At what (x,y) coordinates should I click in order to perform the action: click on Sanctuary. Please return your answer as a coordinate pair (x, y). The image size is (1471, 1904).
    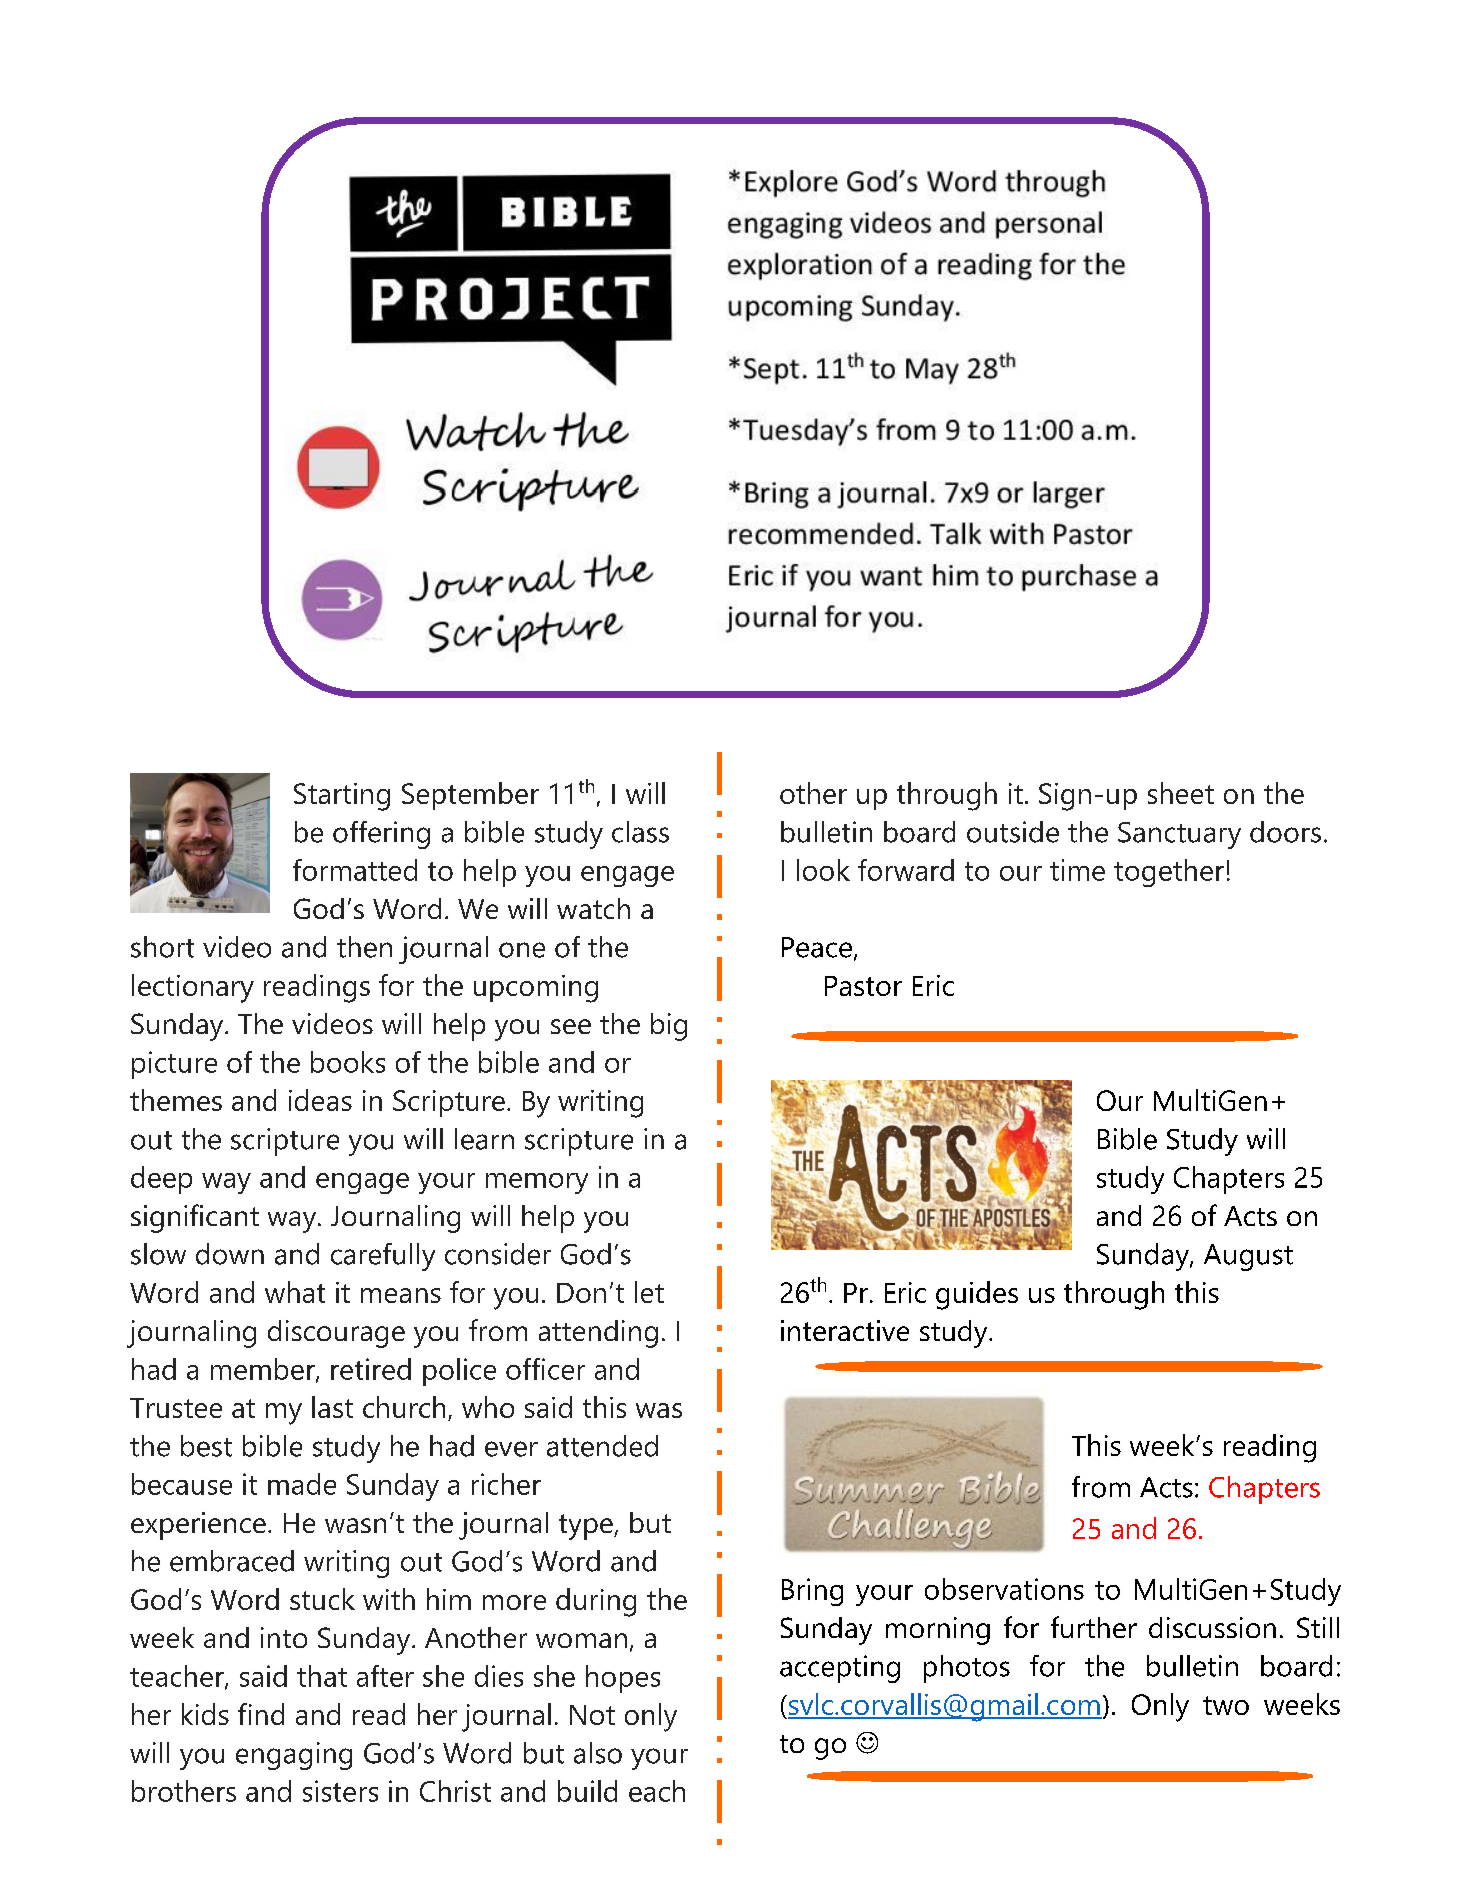
    Looking at the image, I should click on (1179, 835).
